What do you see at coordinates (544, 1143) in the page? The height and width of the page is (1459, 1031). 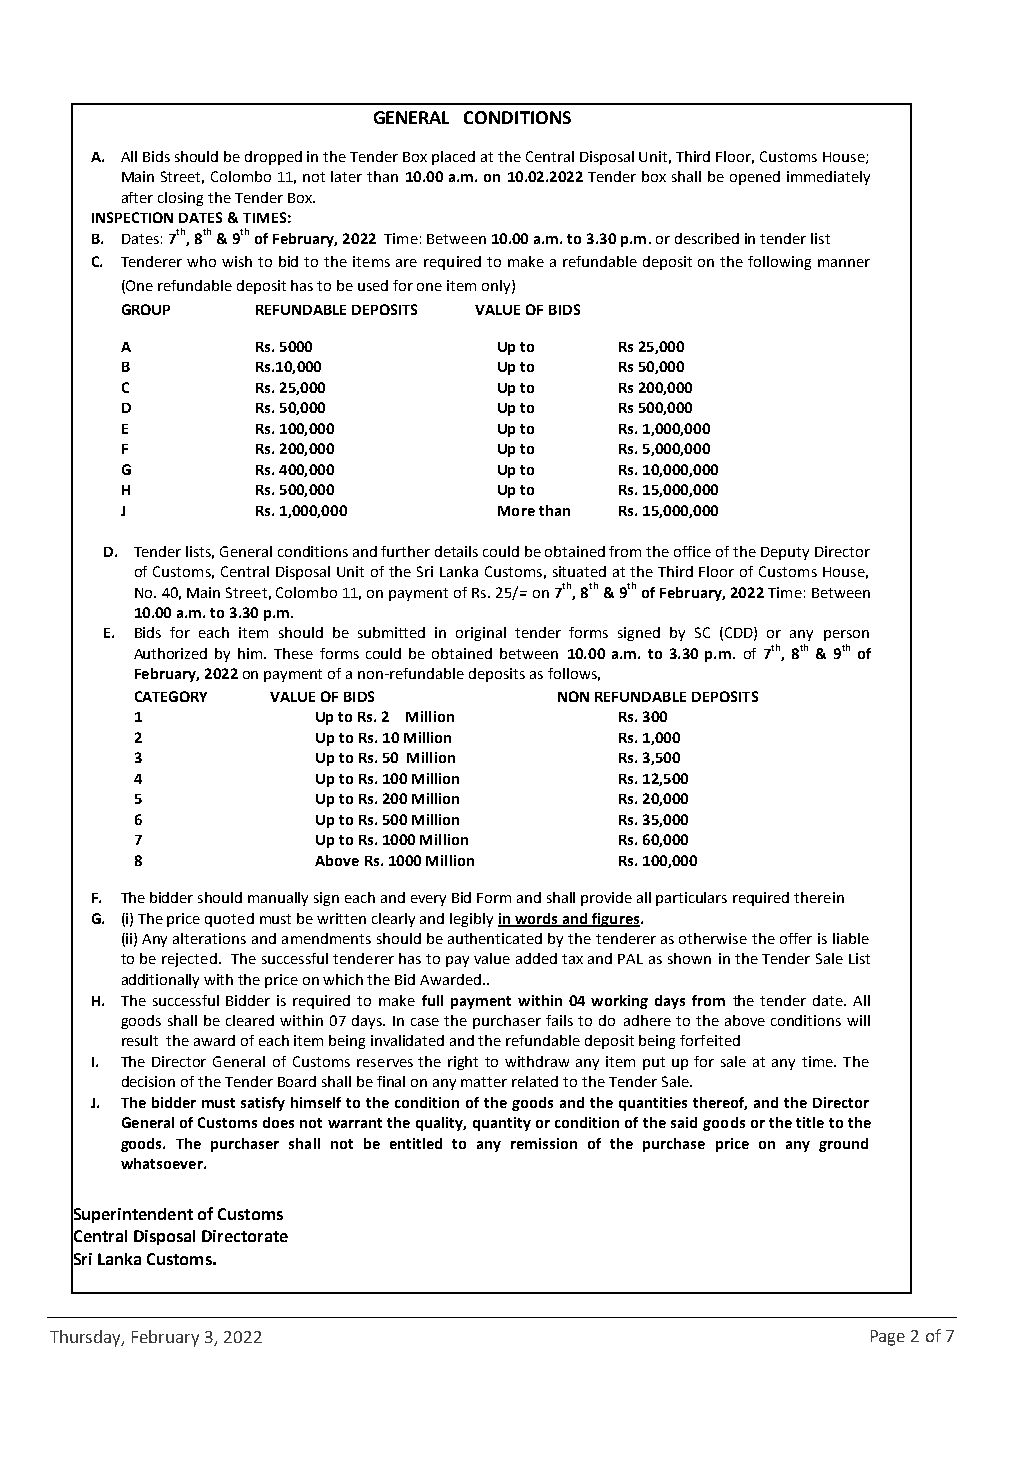 I see `remission` at bounding box center [544, 1143].
